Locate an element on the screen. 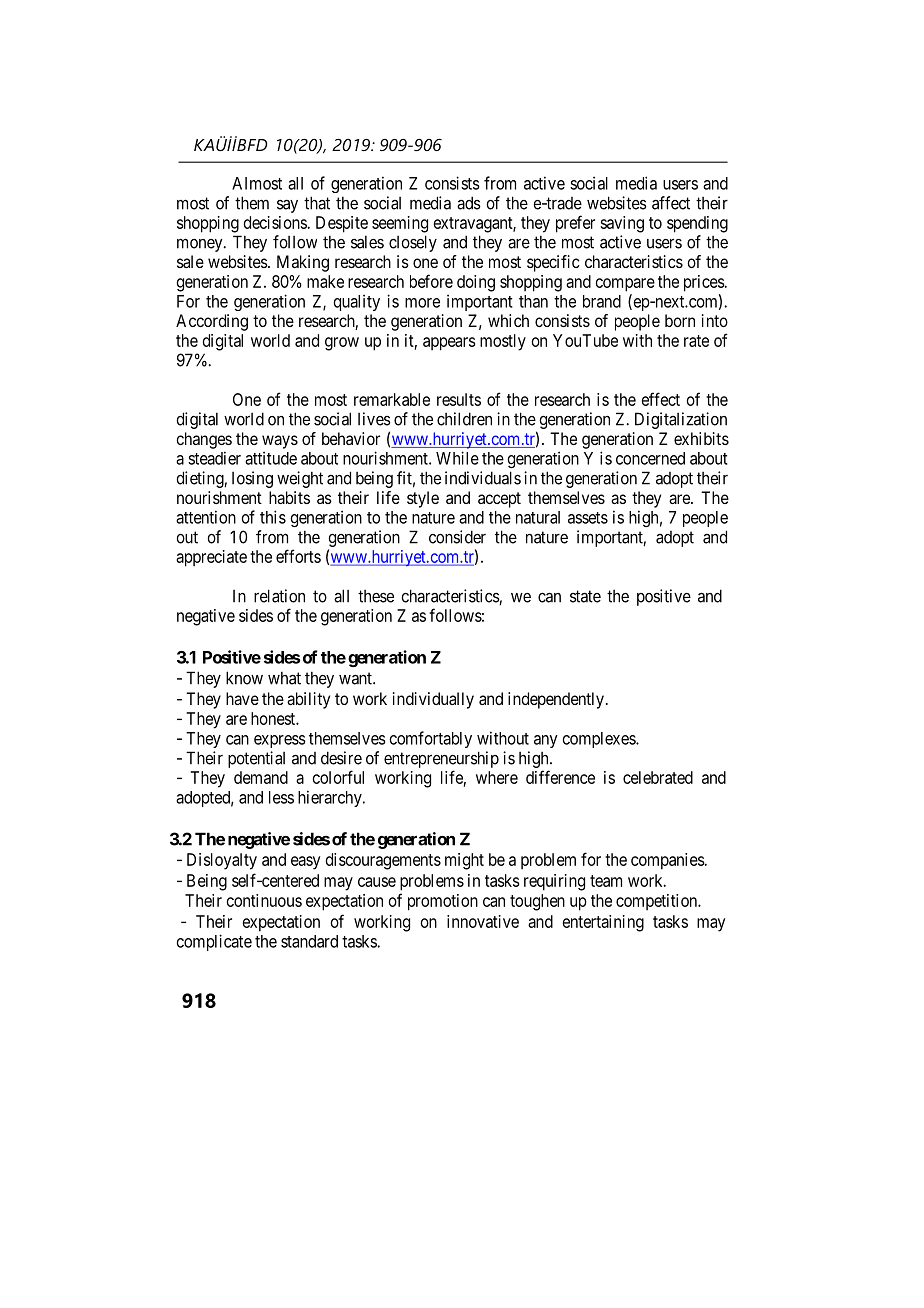 This screenshot has height=1308, width=924. concerned is located at coordinates (650, 458).
